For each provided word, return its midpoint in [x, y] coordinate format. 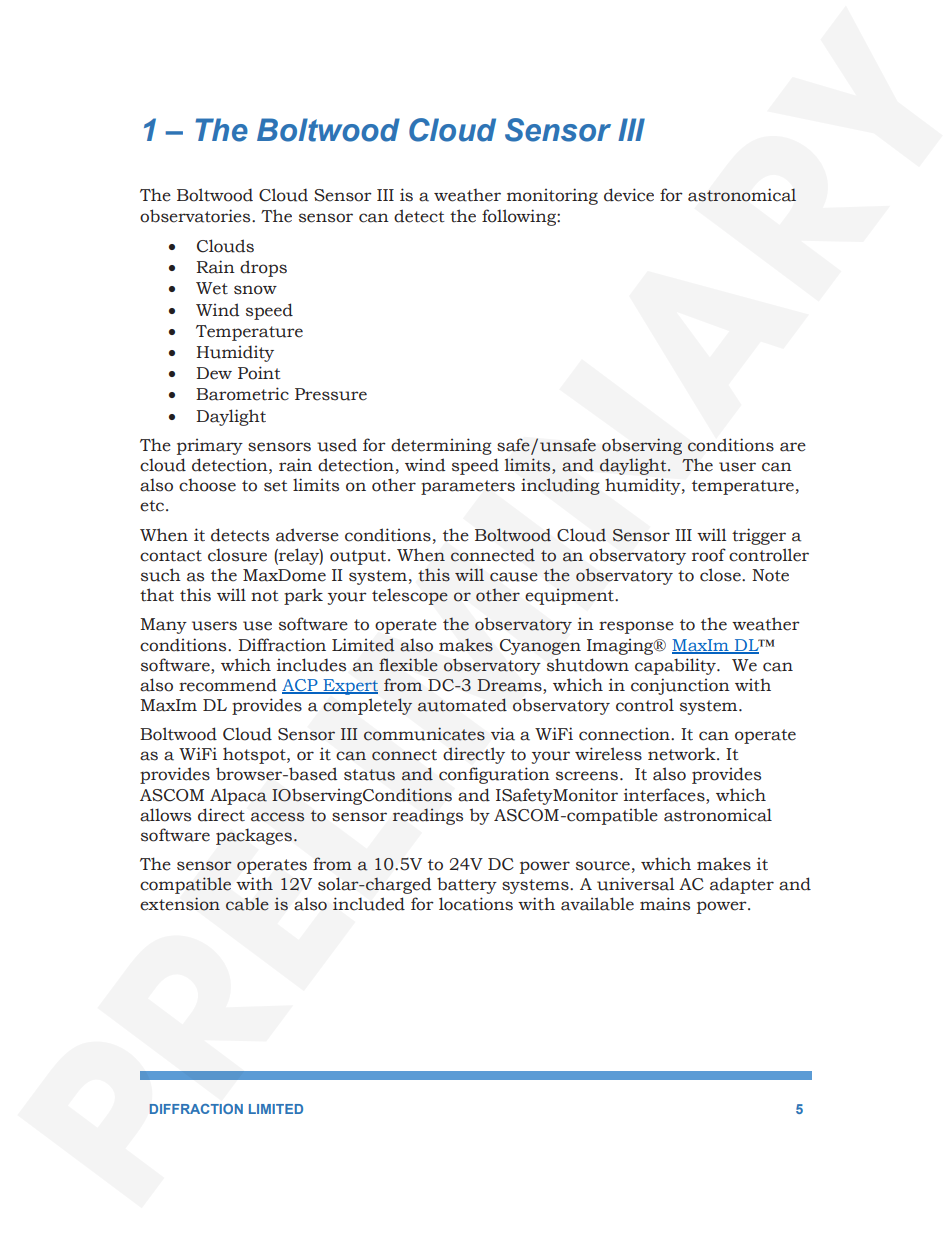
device [629, 195]
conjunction [680, 686]
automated [462, 705]
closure [237, 555]
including [560, 486]
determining [441, 446]
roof [709, 555]
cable [247, 904]
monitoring [552, 196]
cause [514, 577]
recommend [228, 685]
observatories [196, 216]
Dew [214, 373]
